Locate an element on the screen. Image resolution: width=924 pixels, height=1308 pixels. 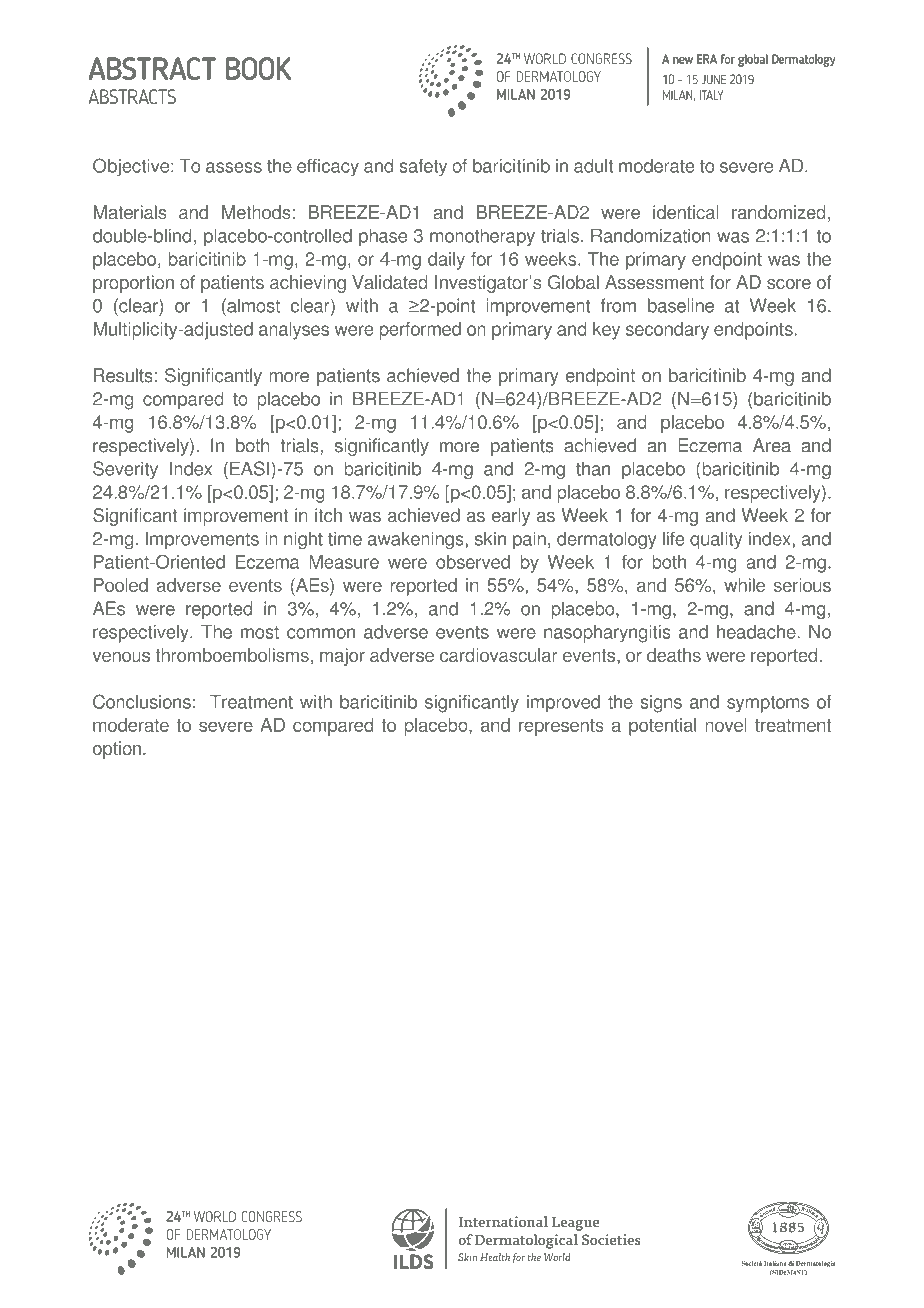
early is located at coordinates (511, 517).
